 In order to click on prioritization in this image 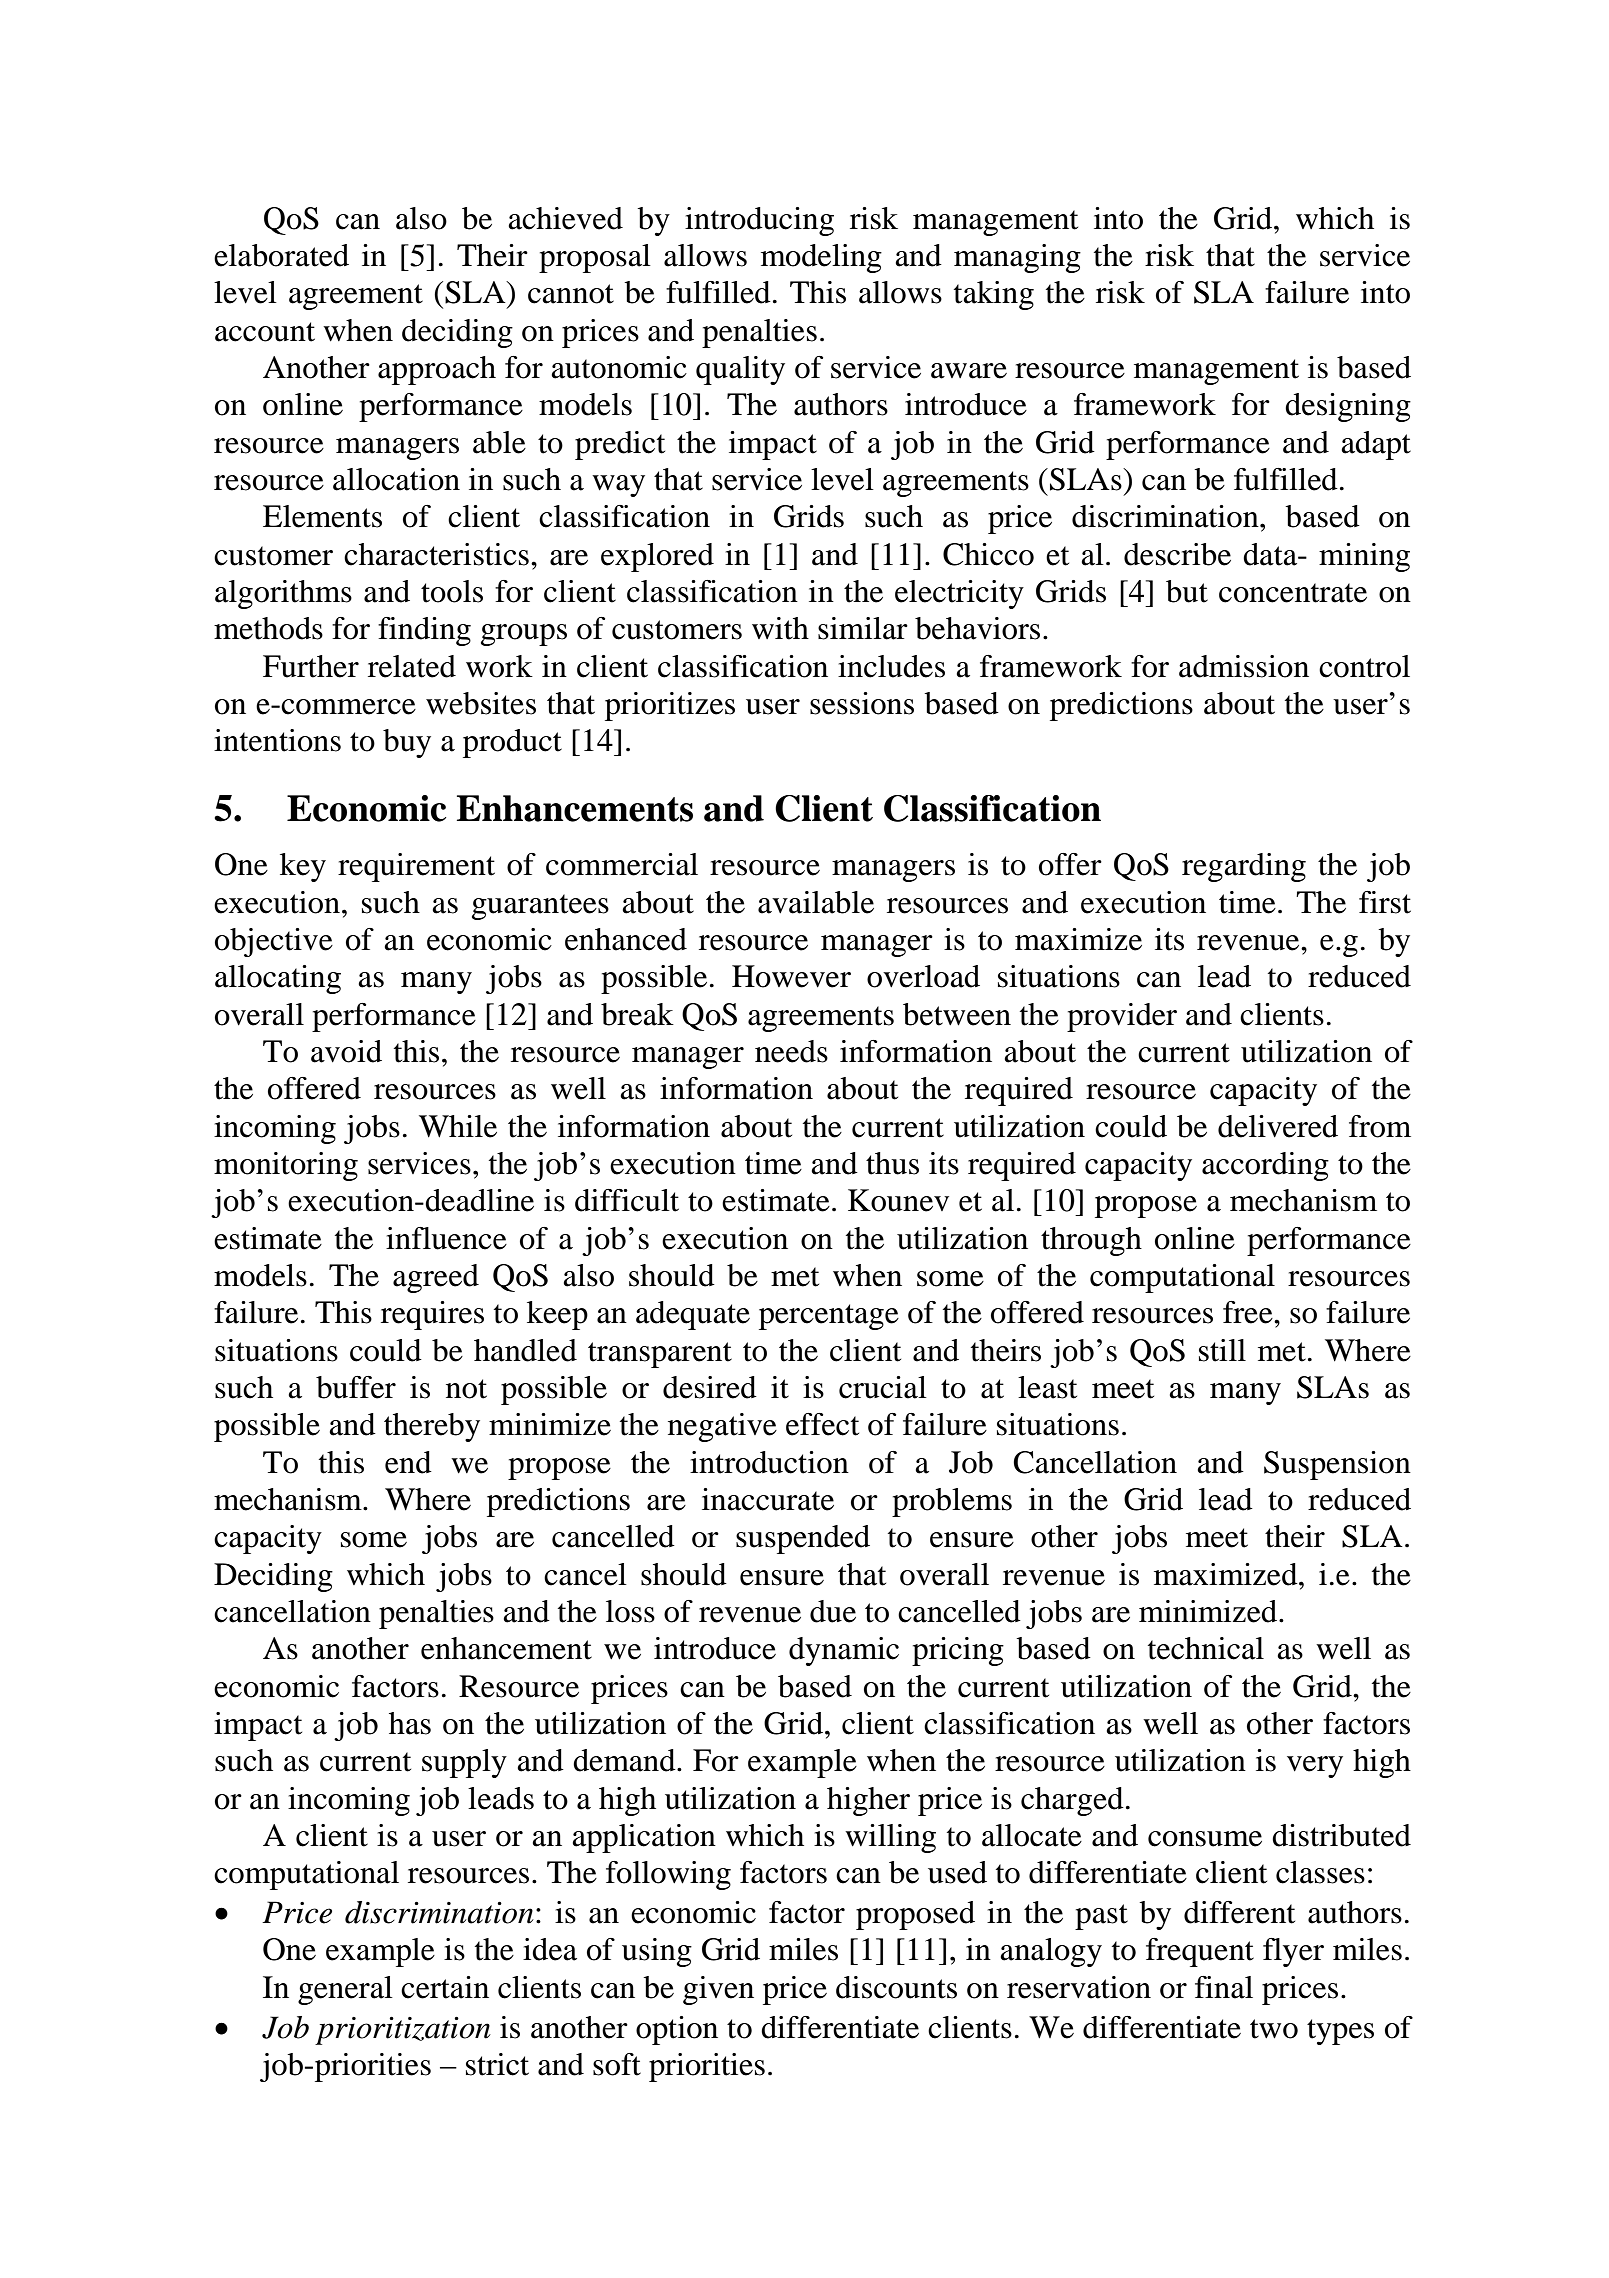, I will do `click(403, 2031)`.
